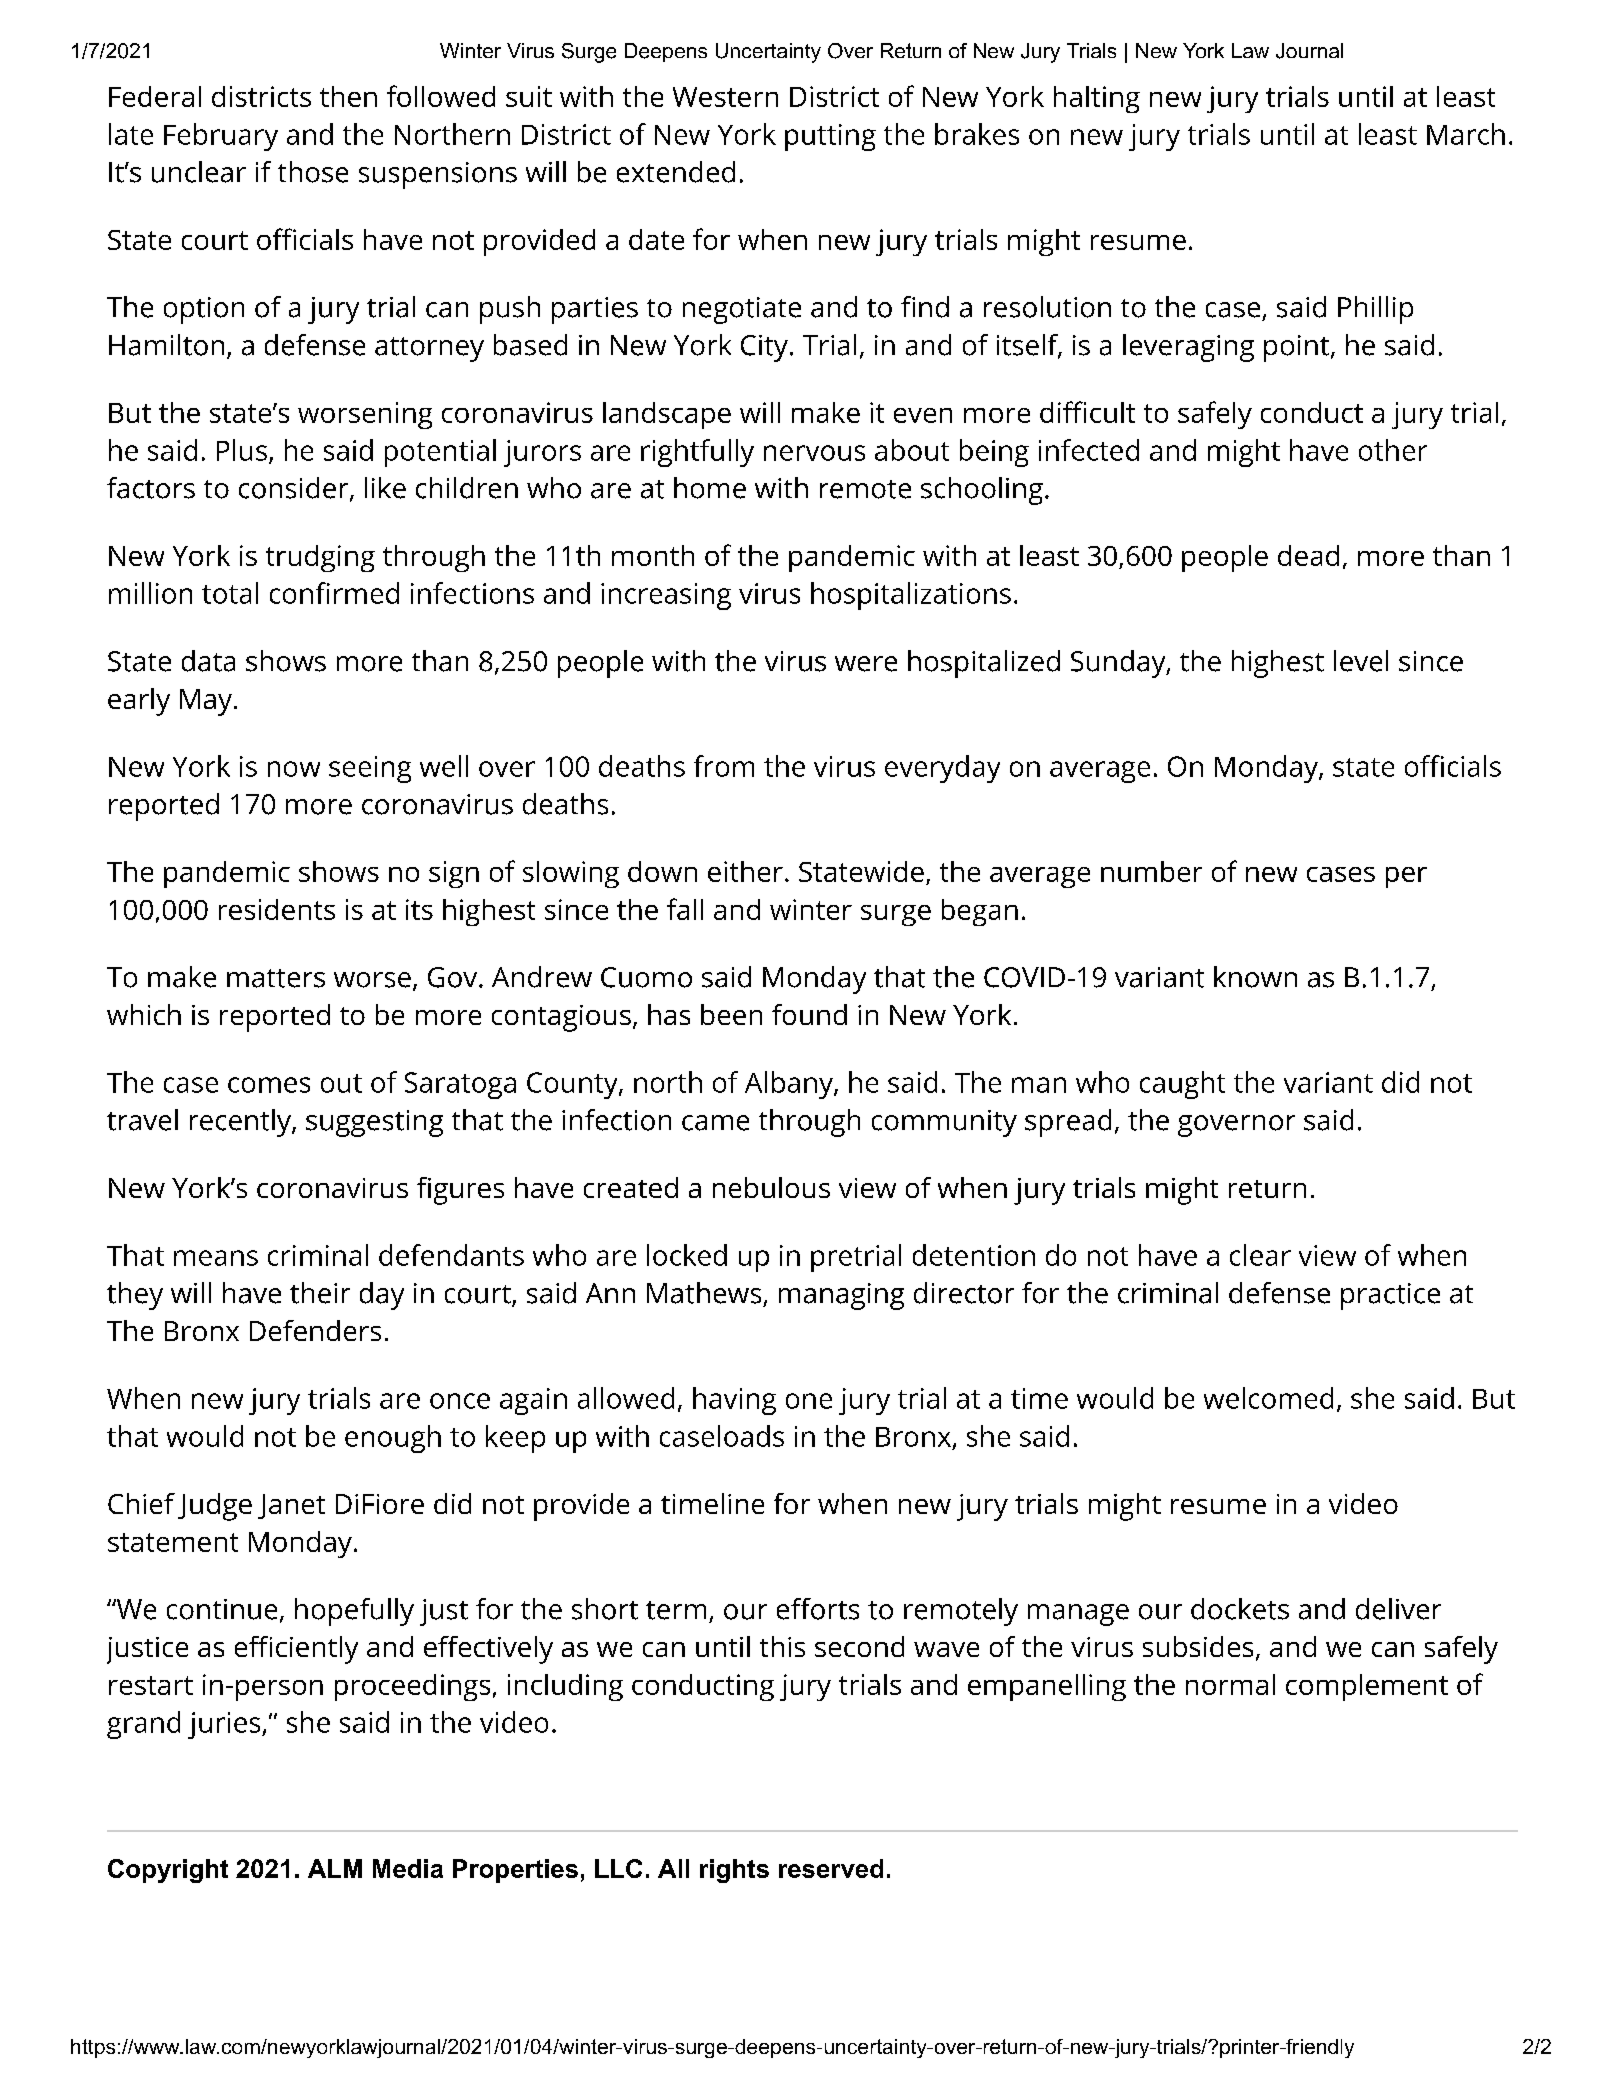  I want to click on found, so click(809, 1014).
